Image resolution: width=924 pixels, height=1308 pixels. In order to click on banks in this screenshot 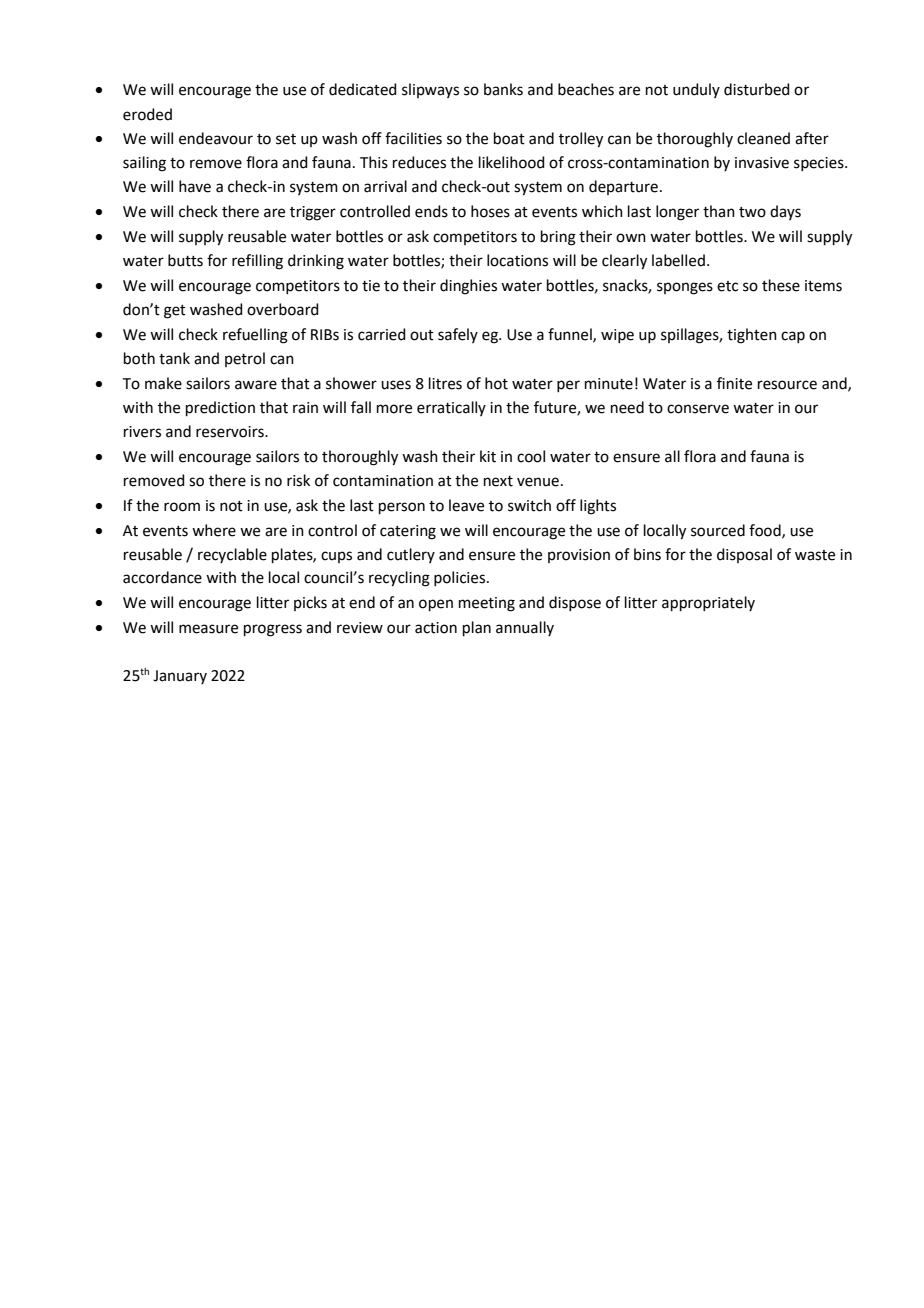, I will do `click(503, 89)`.
